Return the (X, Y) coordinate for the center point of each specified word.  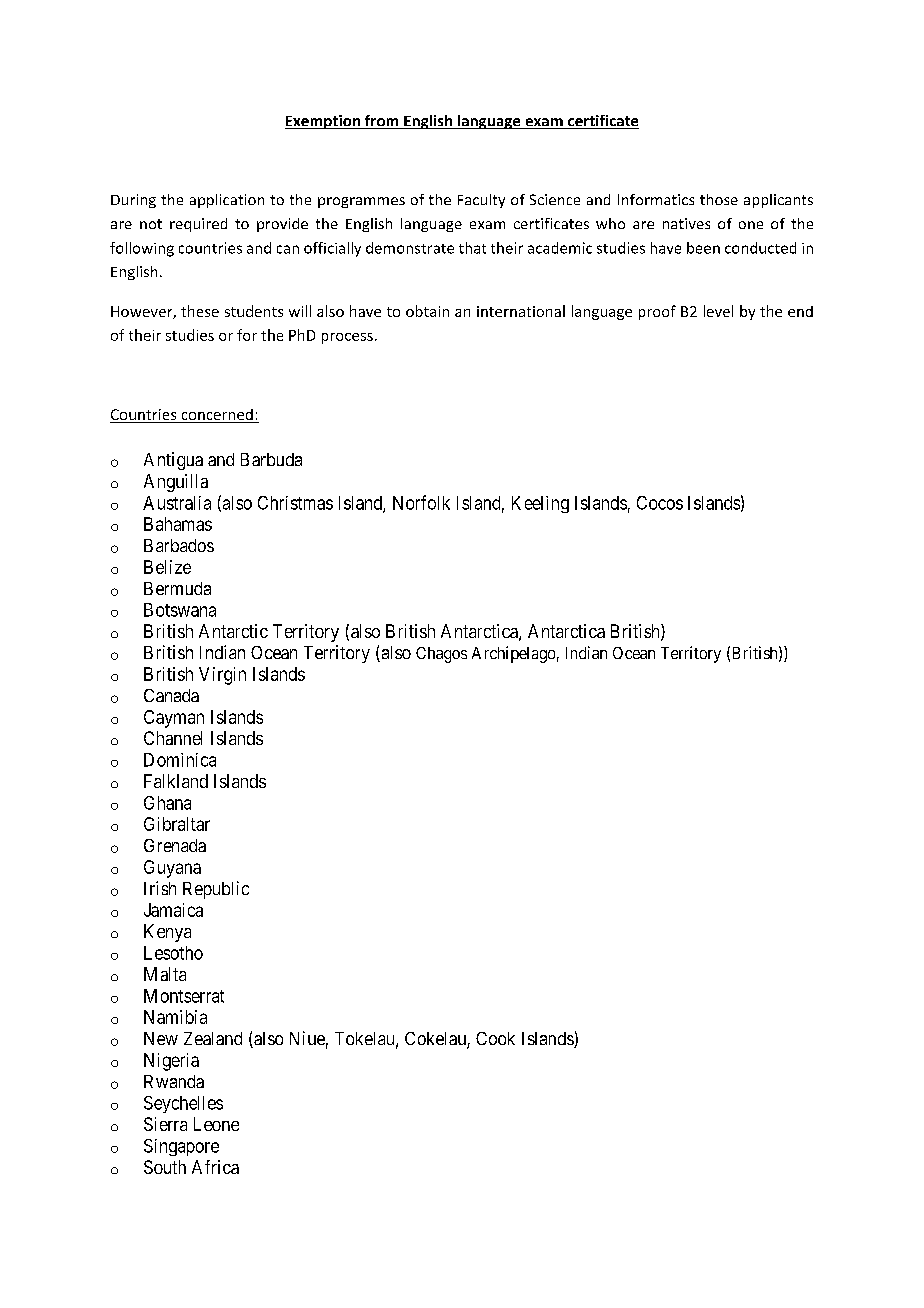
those (719, 199)
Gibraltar (177, 824)
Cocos (660, 503)
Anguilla (176, 483)
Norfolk (421, 502)
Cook (495, 1038)
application (227, 201)
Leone (216, 1124)
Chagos (441, 655)
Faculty (481, 201)
